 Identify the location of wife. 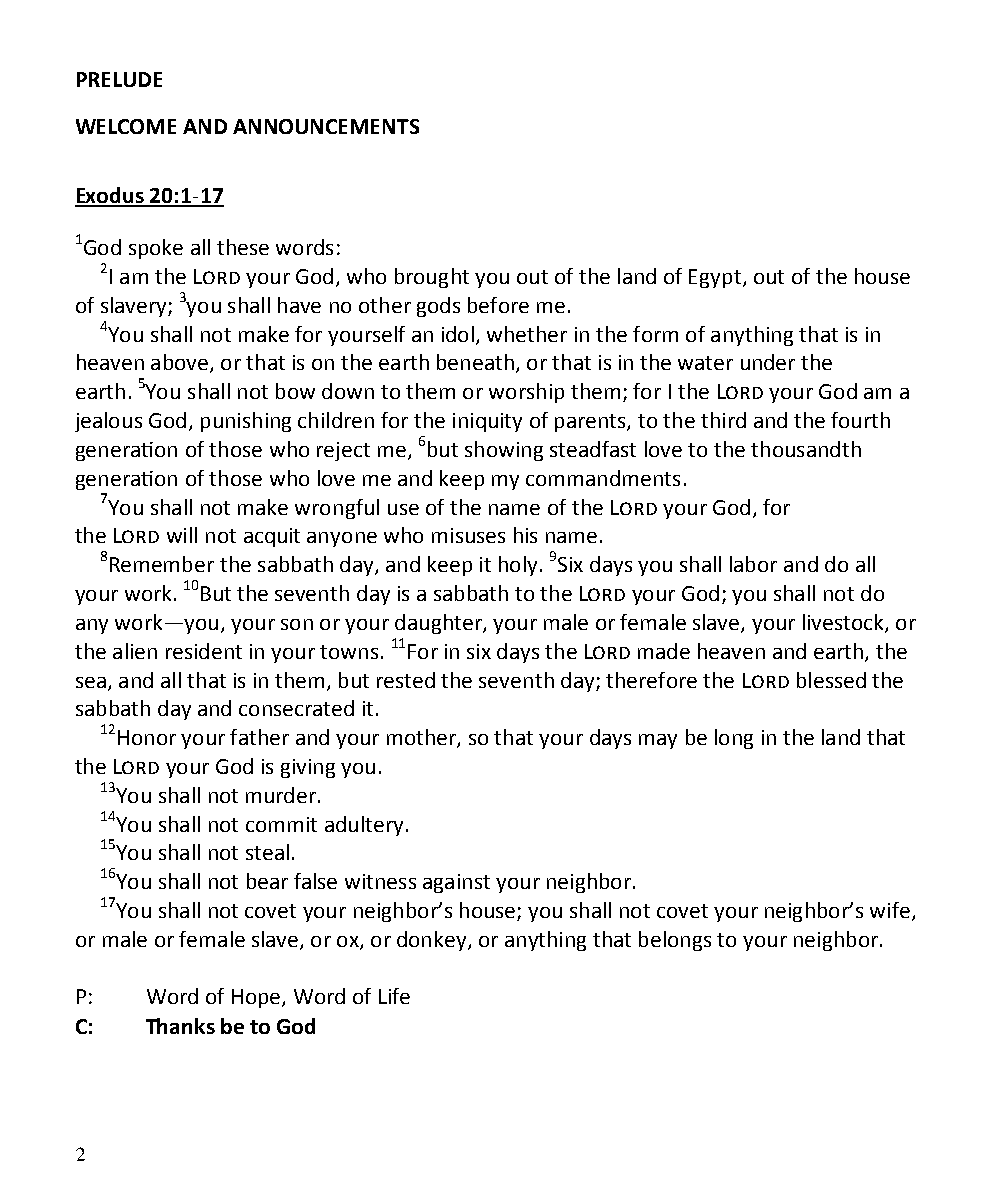
(890, 910).
